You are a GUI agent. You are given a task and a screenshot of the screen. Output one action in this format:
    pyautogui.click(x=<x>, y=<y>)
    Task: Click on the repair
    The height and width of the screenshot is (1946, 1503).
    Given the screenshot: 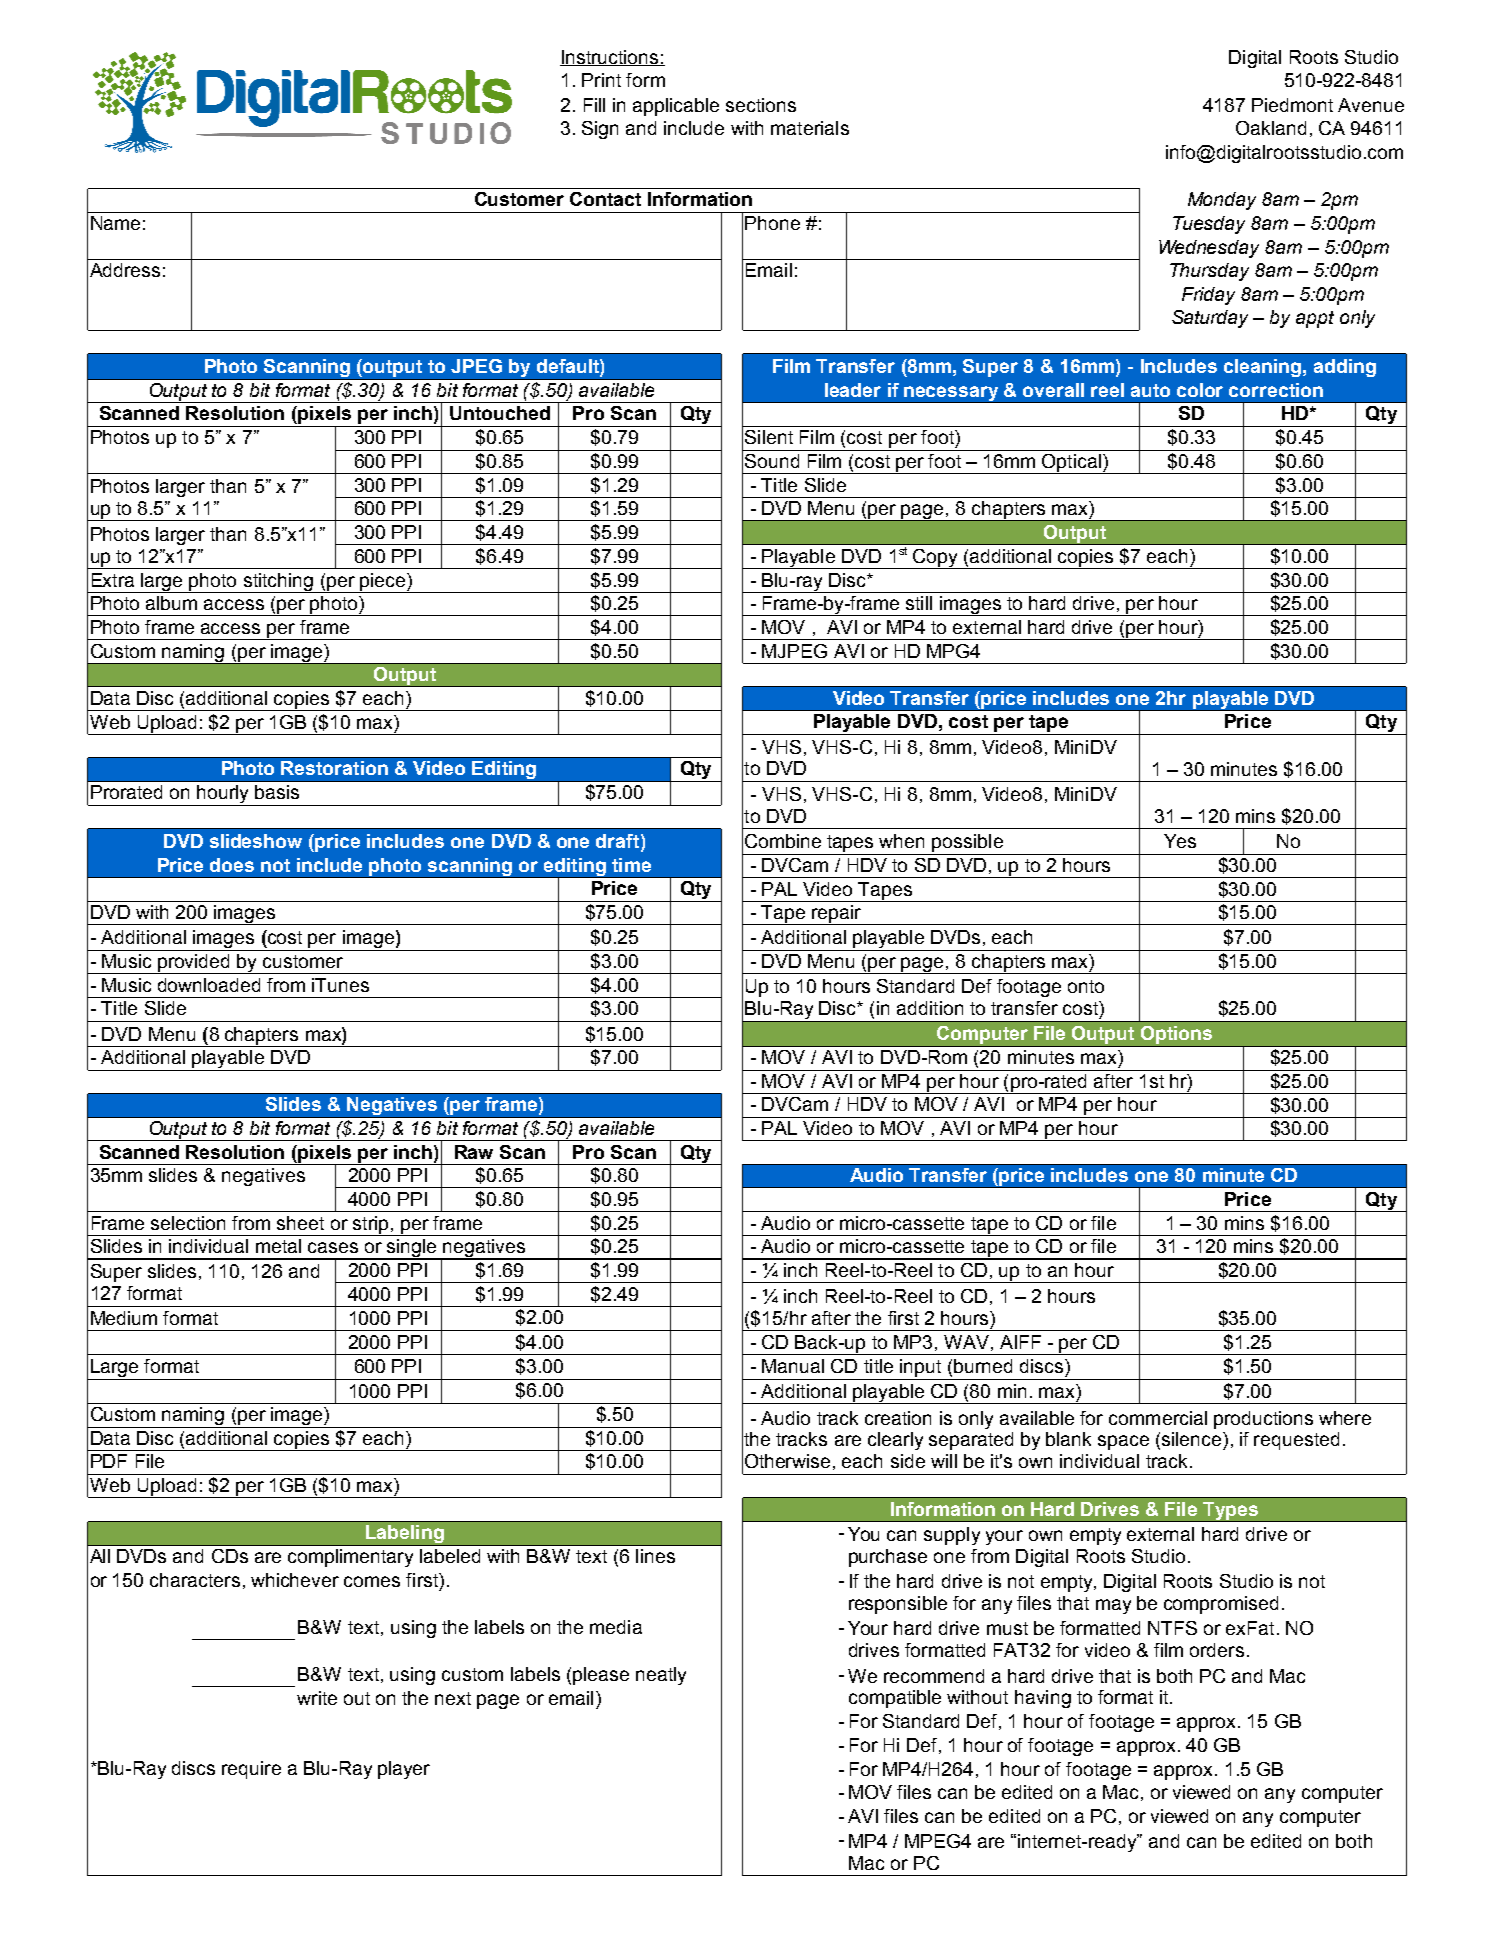 What is the action you would take?
    pyautogui.click(x=836, y=915)
